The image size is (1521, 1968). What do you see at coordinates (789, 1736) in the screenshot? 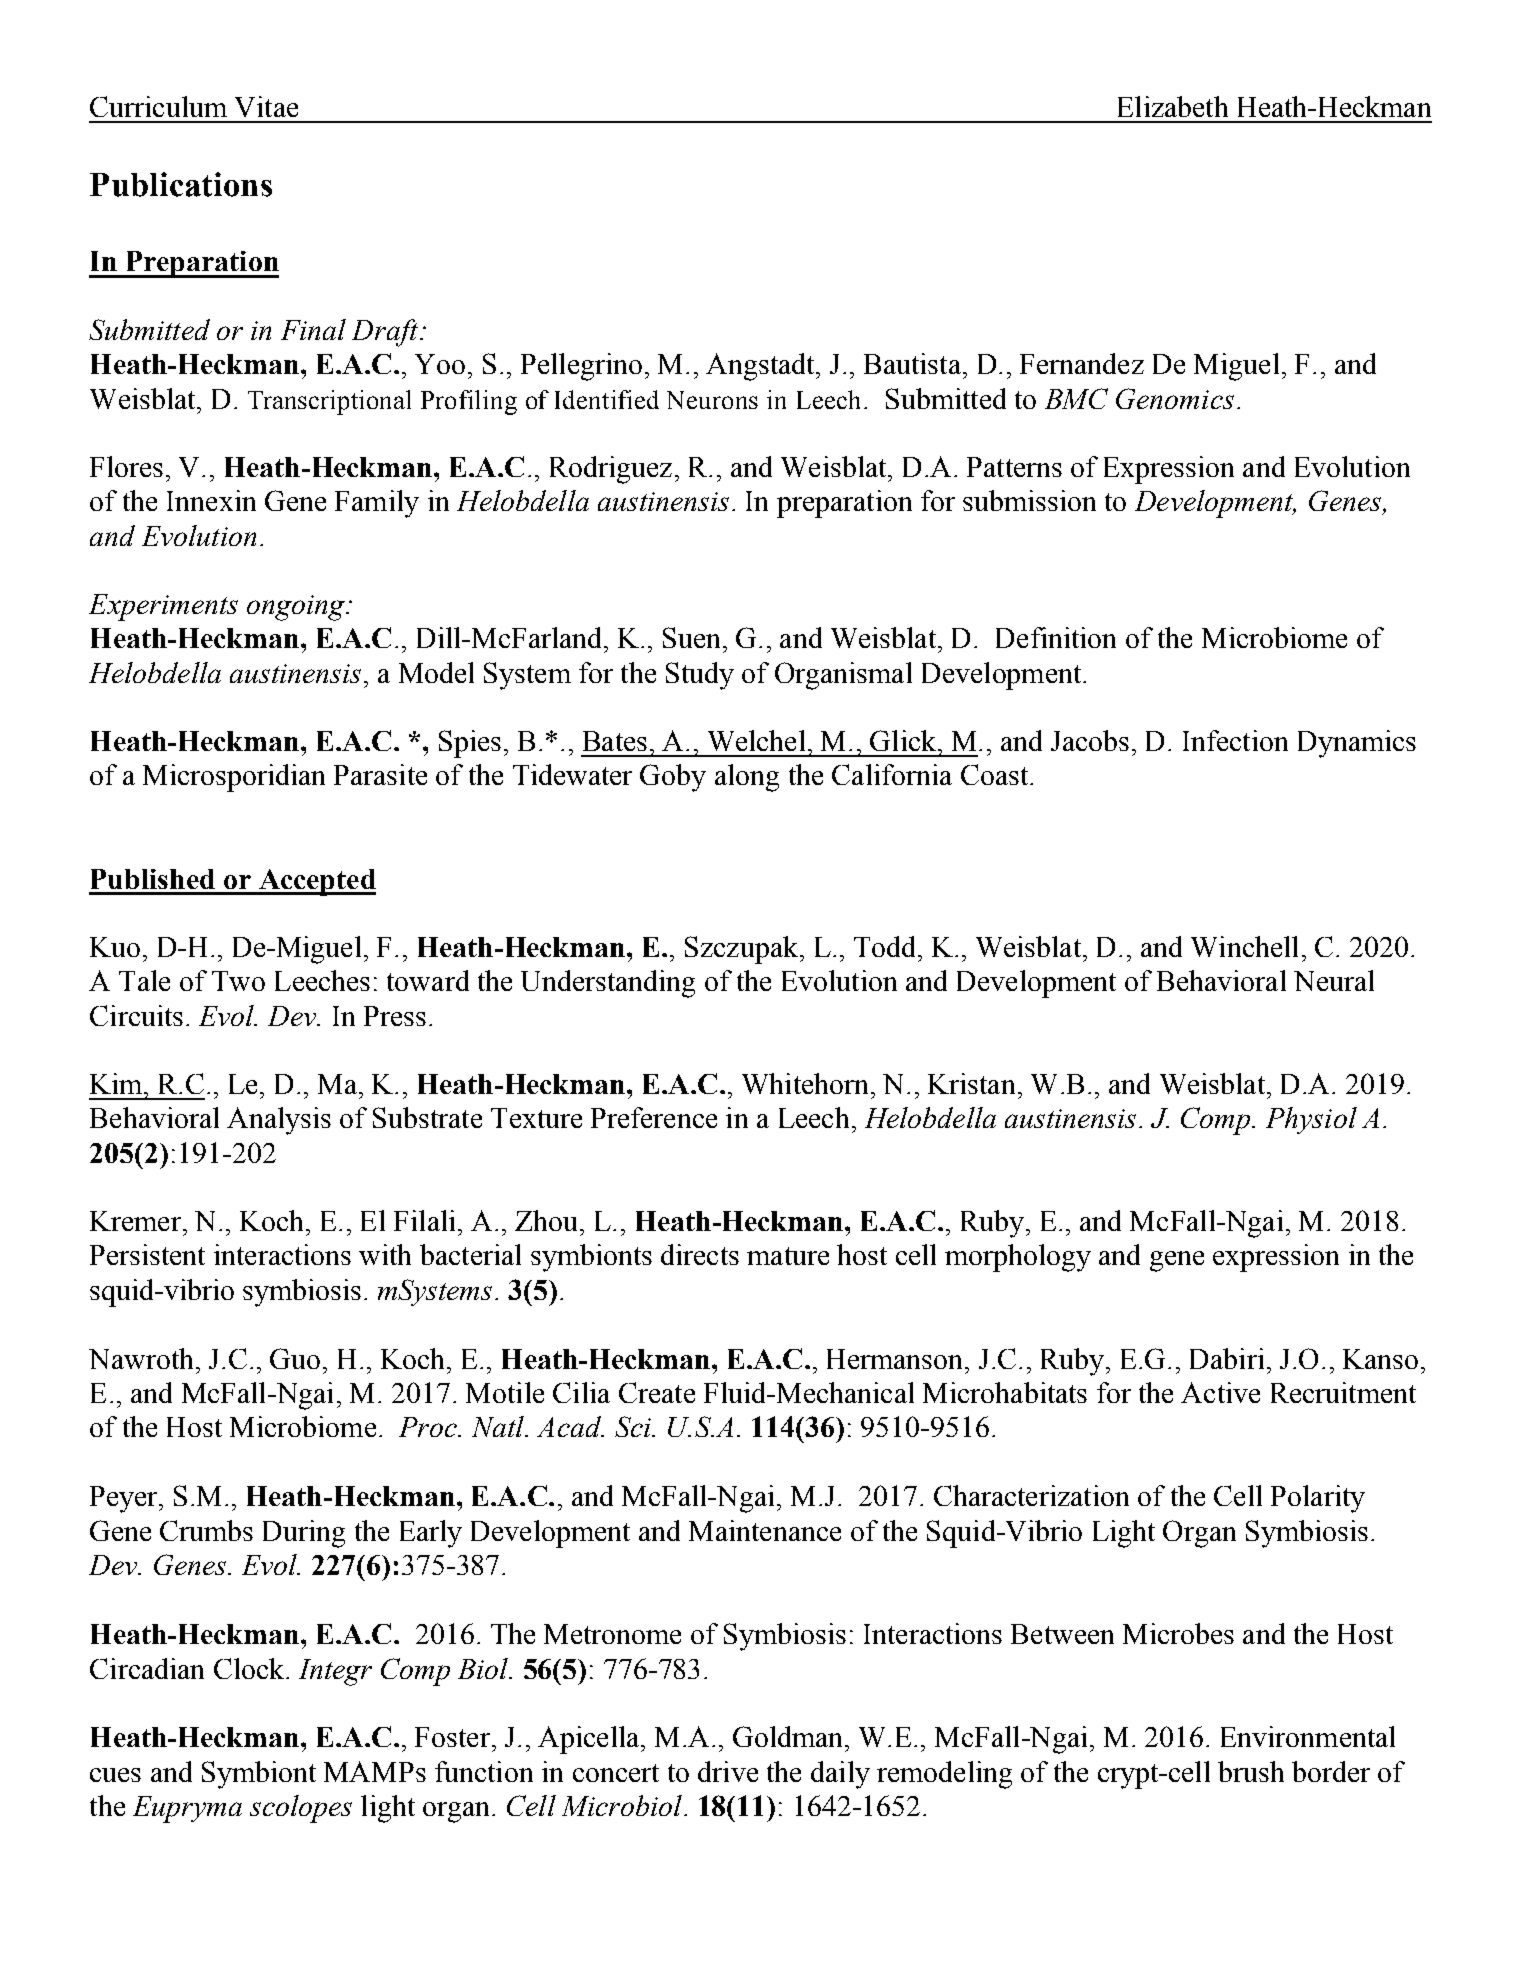
I see `Goldman` at bounding box center [789, 1736].
